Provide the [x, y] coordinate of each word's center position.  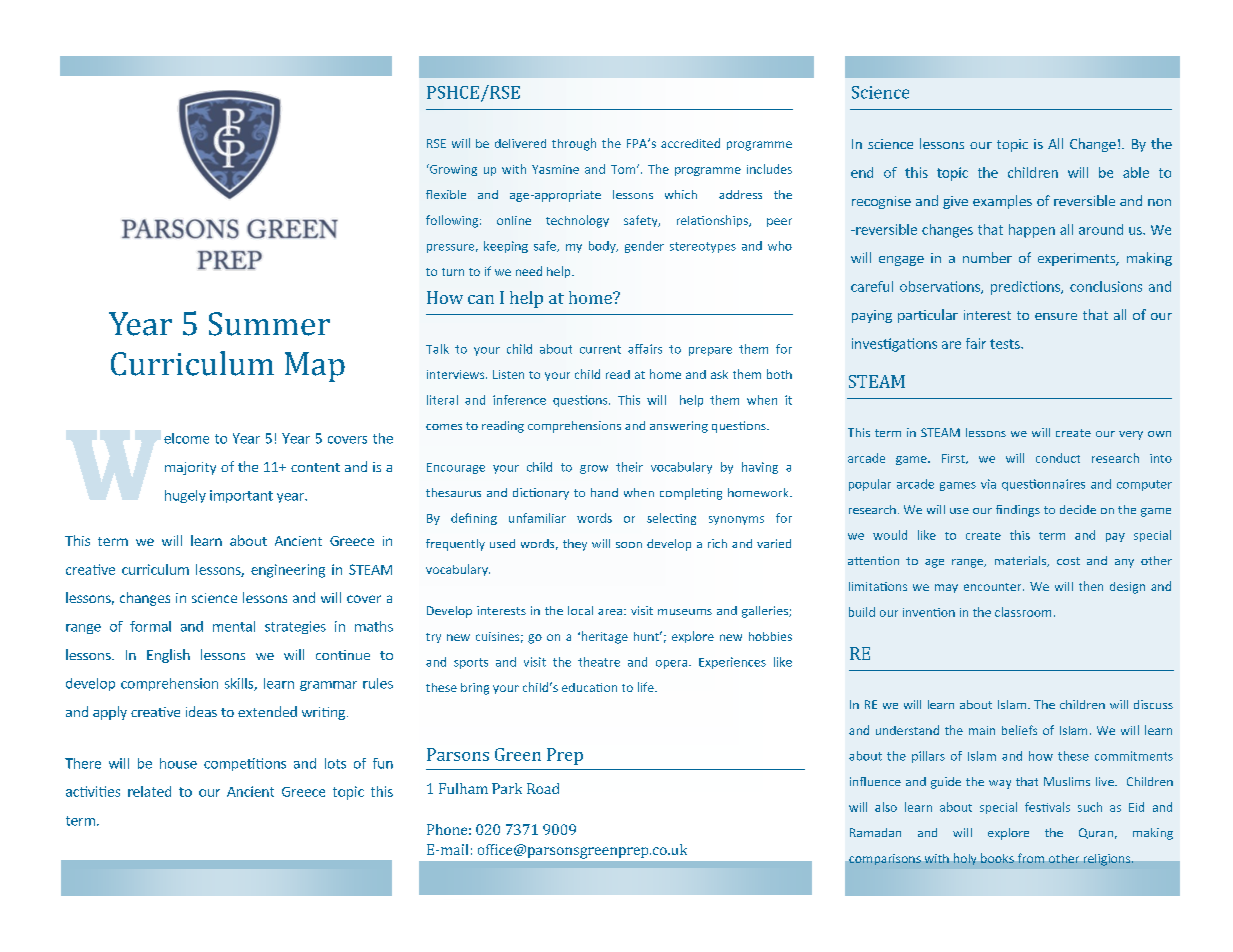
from [1031, 858]
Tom [624, 169]
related [149, 791]
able [1136, 172]
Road [543, 788]
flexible [446, 194]
